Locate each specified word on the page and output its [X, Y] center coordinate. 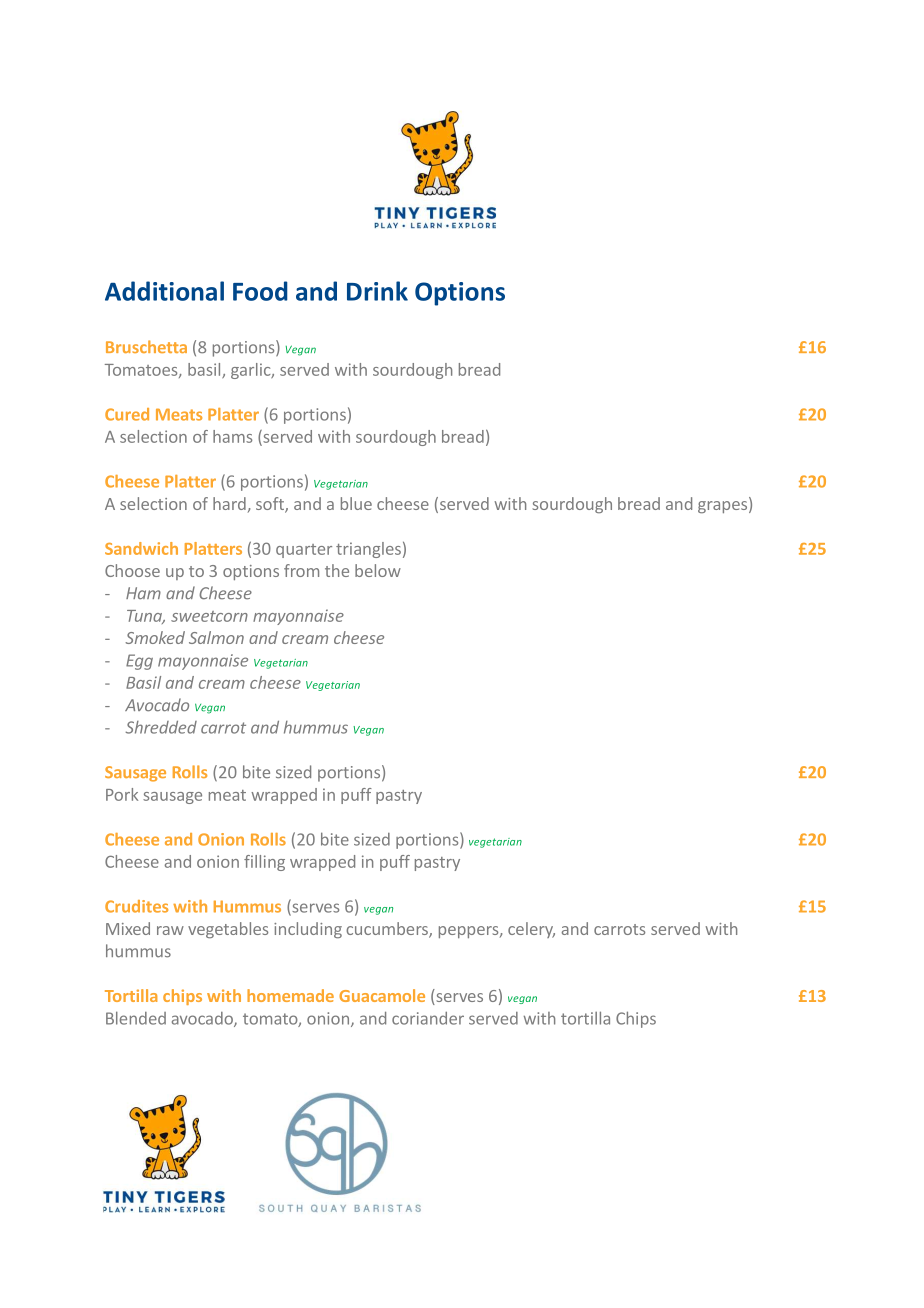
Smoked [155, 637]
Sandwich [141, 548]
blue [356, 503]
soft [271, 505]
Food [260, 291]
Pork [122, 794]
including [308, 930]
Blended [136, 1018]
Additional [164, 291]
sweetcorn [209, 616]
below [378, 570]
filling [264, 863]
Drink [377, 291]
